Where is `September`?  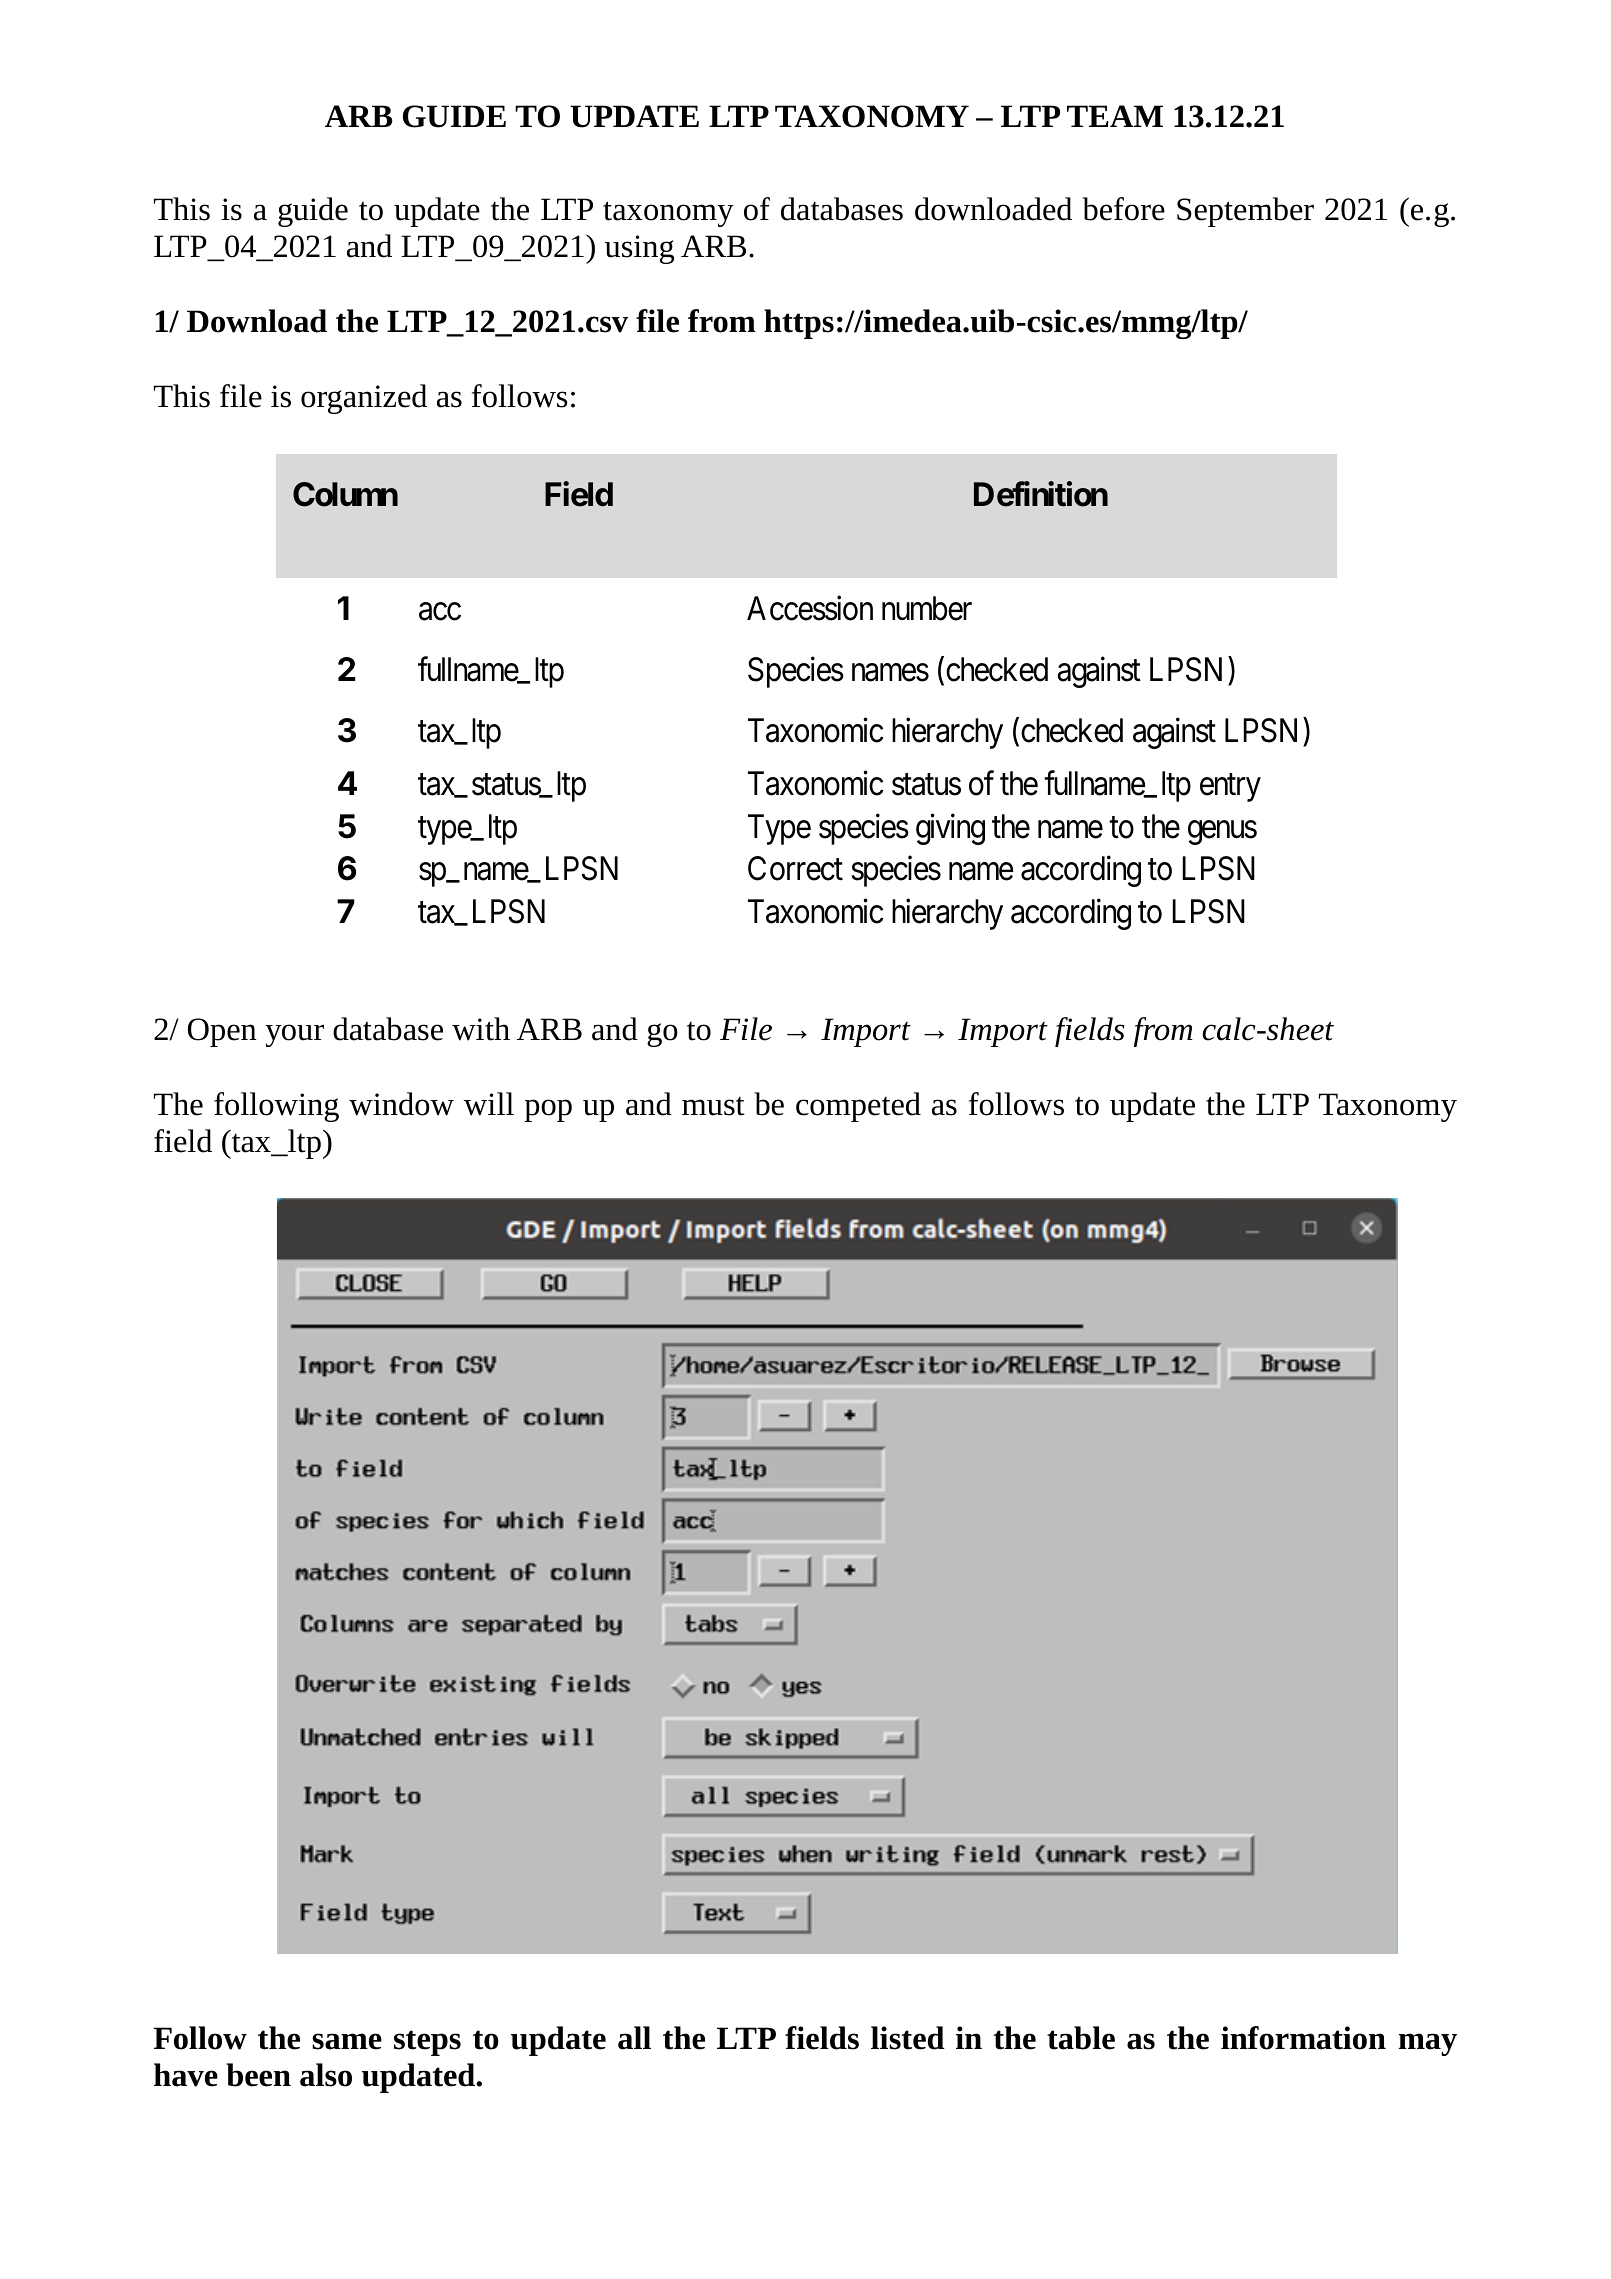 September is located at coordinates (1245, 212).
